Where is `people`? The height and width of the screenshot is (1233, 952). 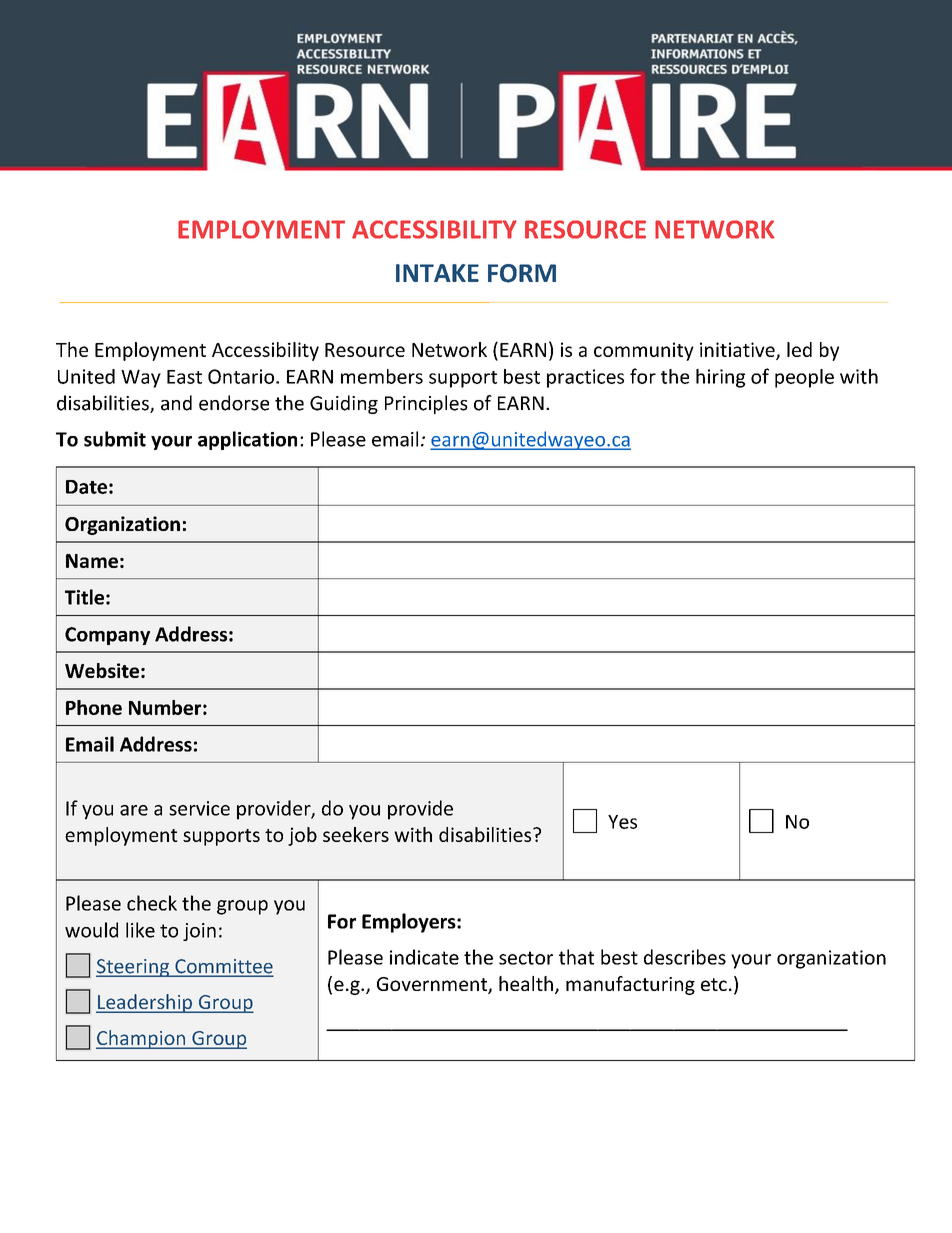
people is located at coordinates (804, 378).
